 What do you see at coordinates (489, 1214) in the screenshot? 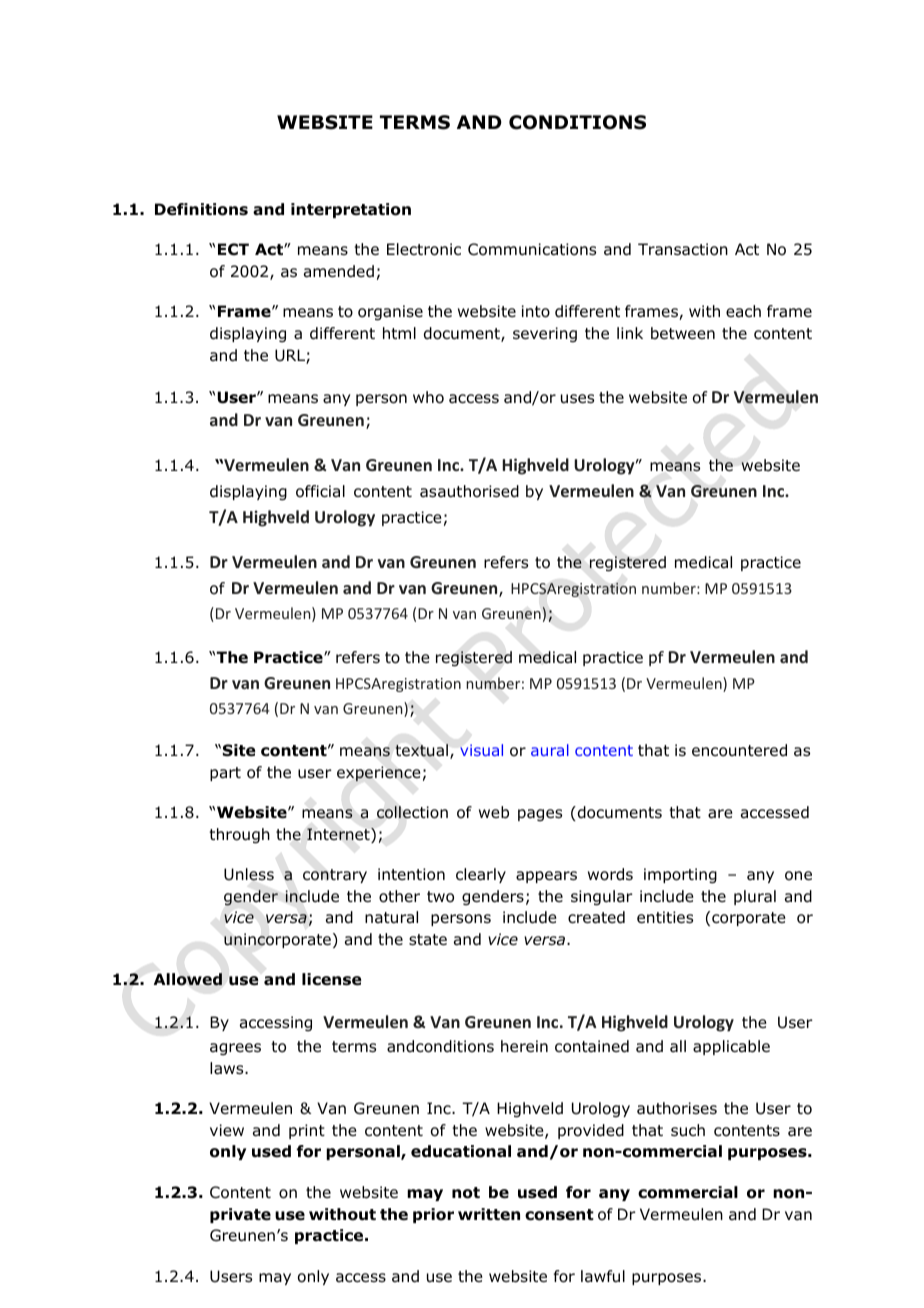
I see `written` at bounding box center [489, 1214].
